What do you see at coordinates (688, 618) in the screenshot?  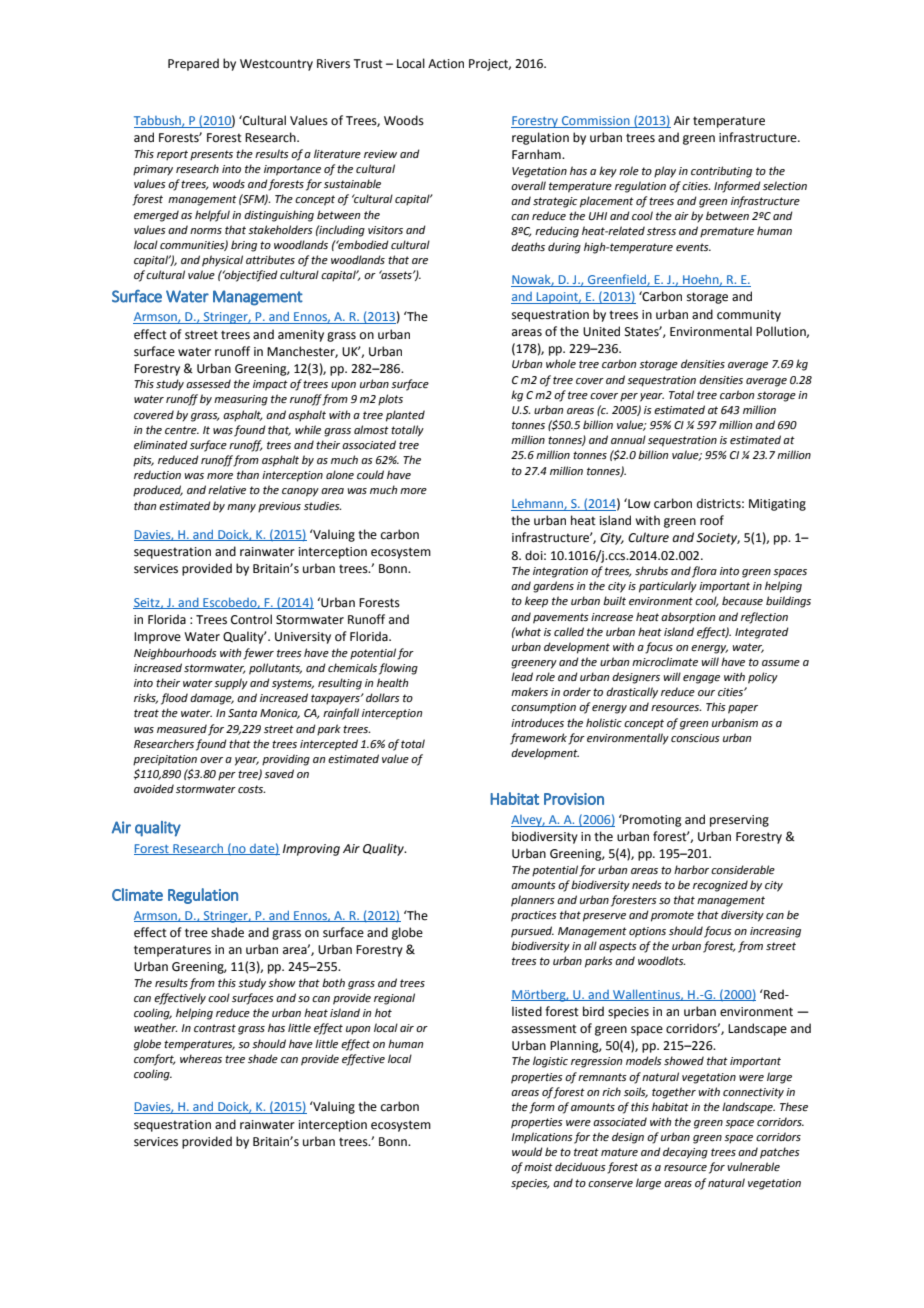 I see `absorption` at bounding box center [688, 618].
